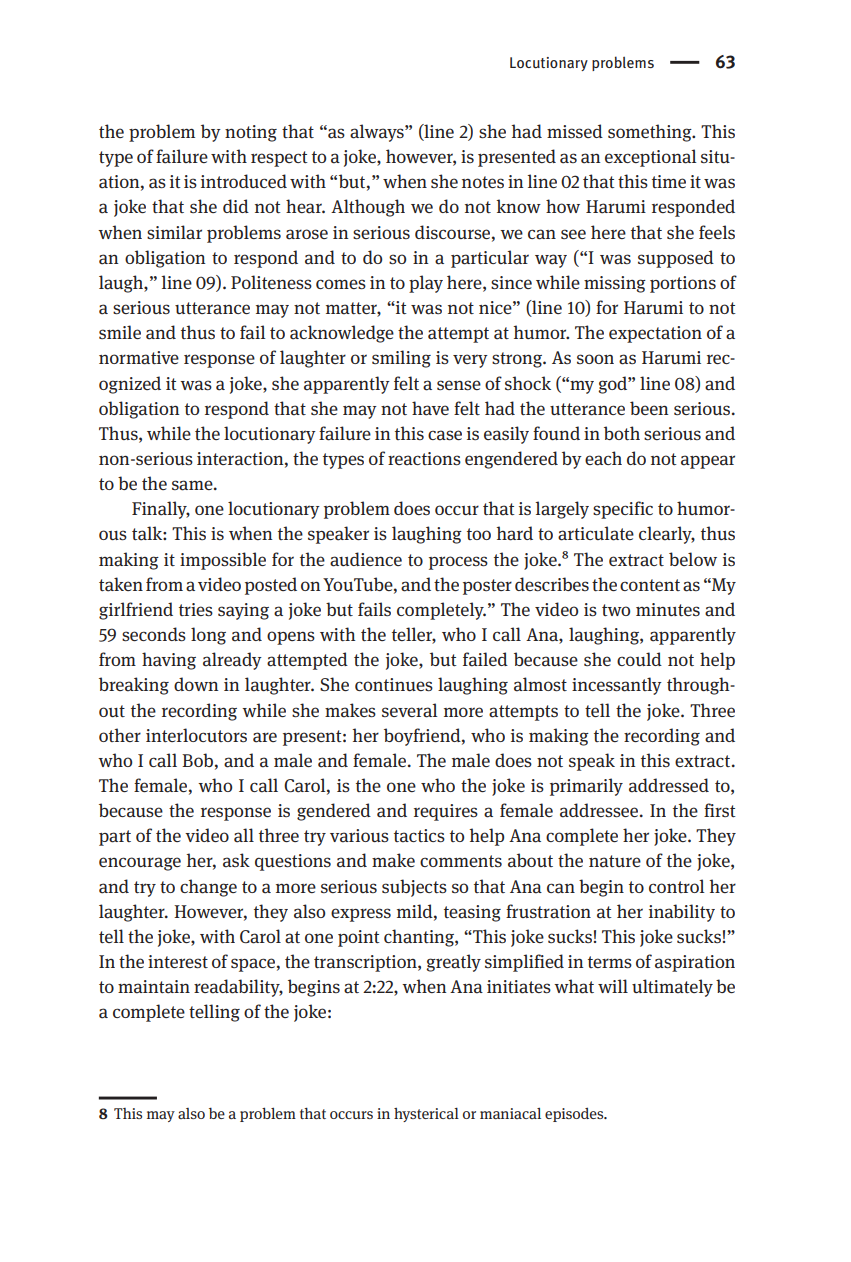  I want to click on introduced, so click(244, 181).
